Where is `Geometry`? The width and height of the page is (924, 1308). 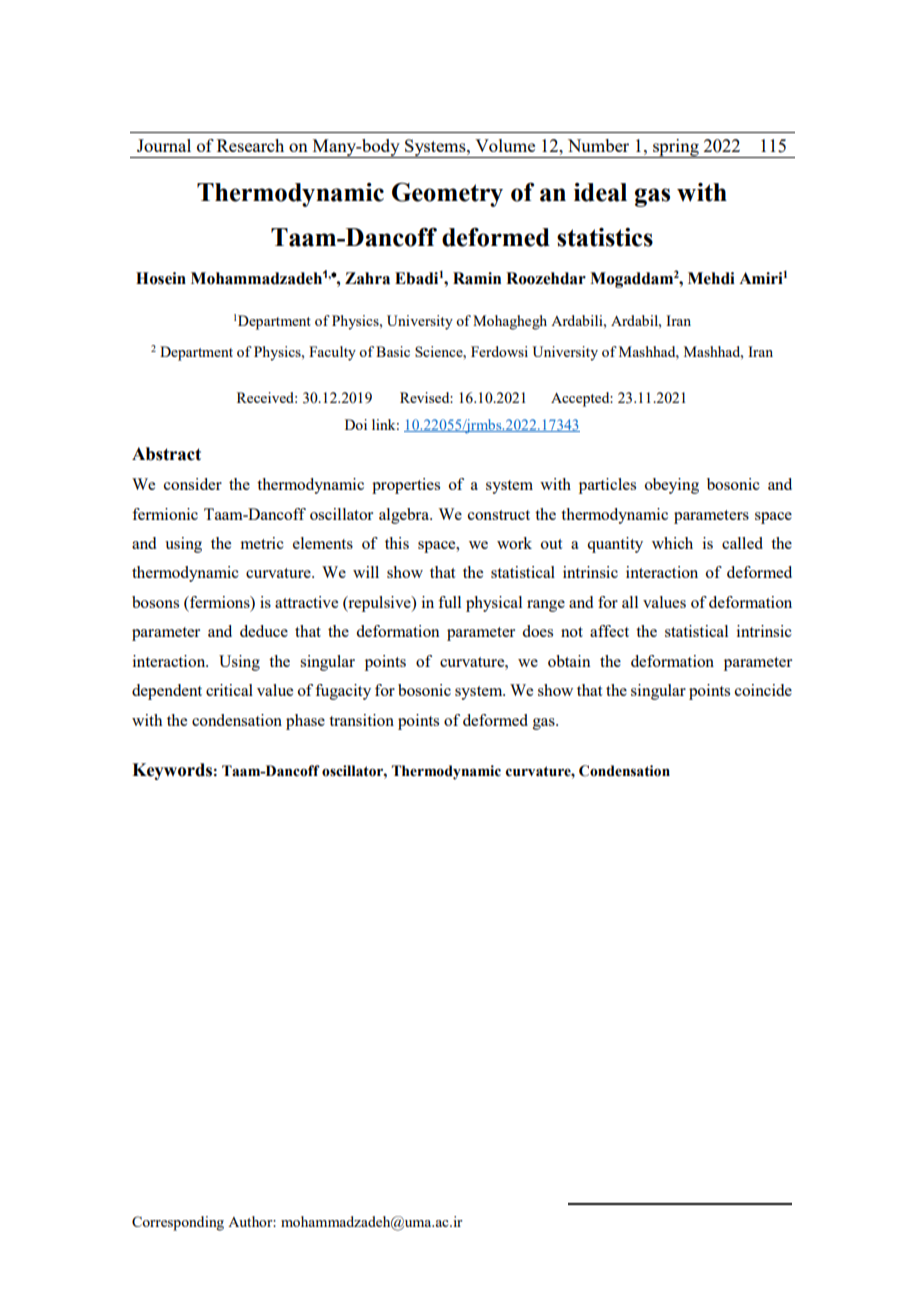
Geometry is located at coordinates (447, 194).
